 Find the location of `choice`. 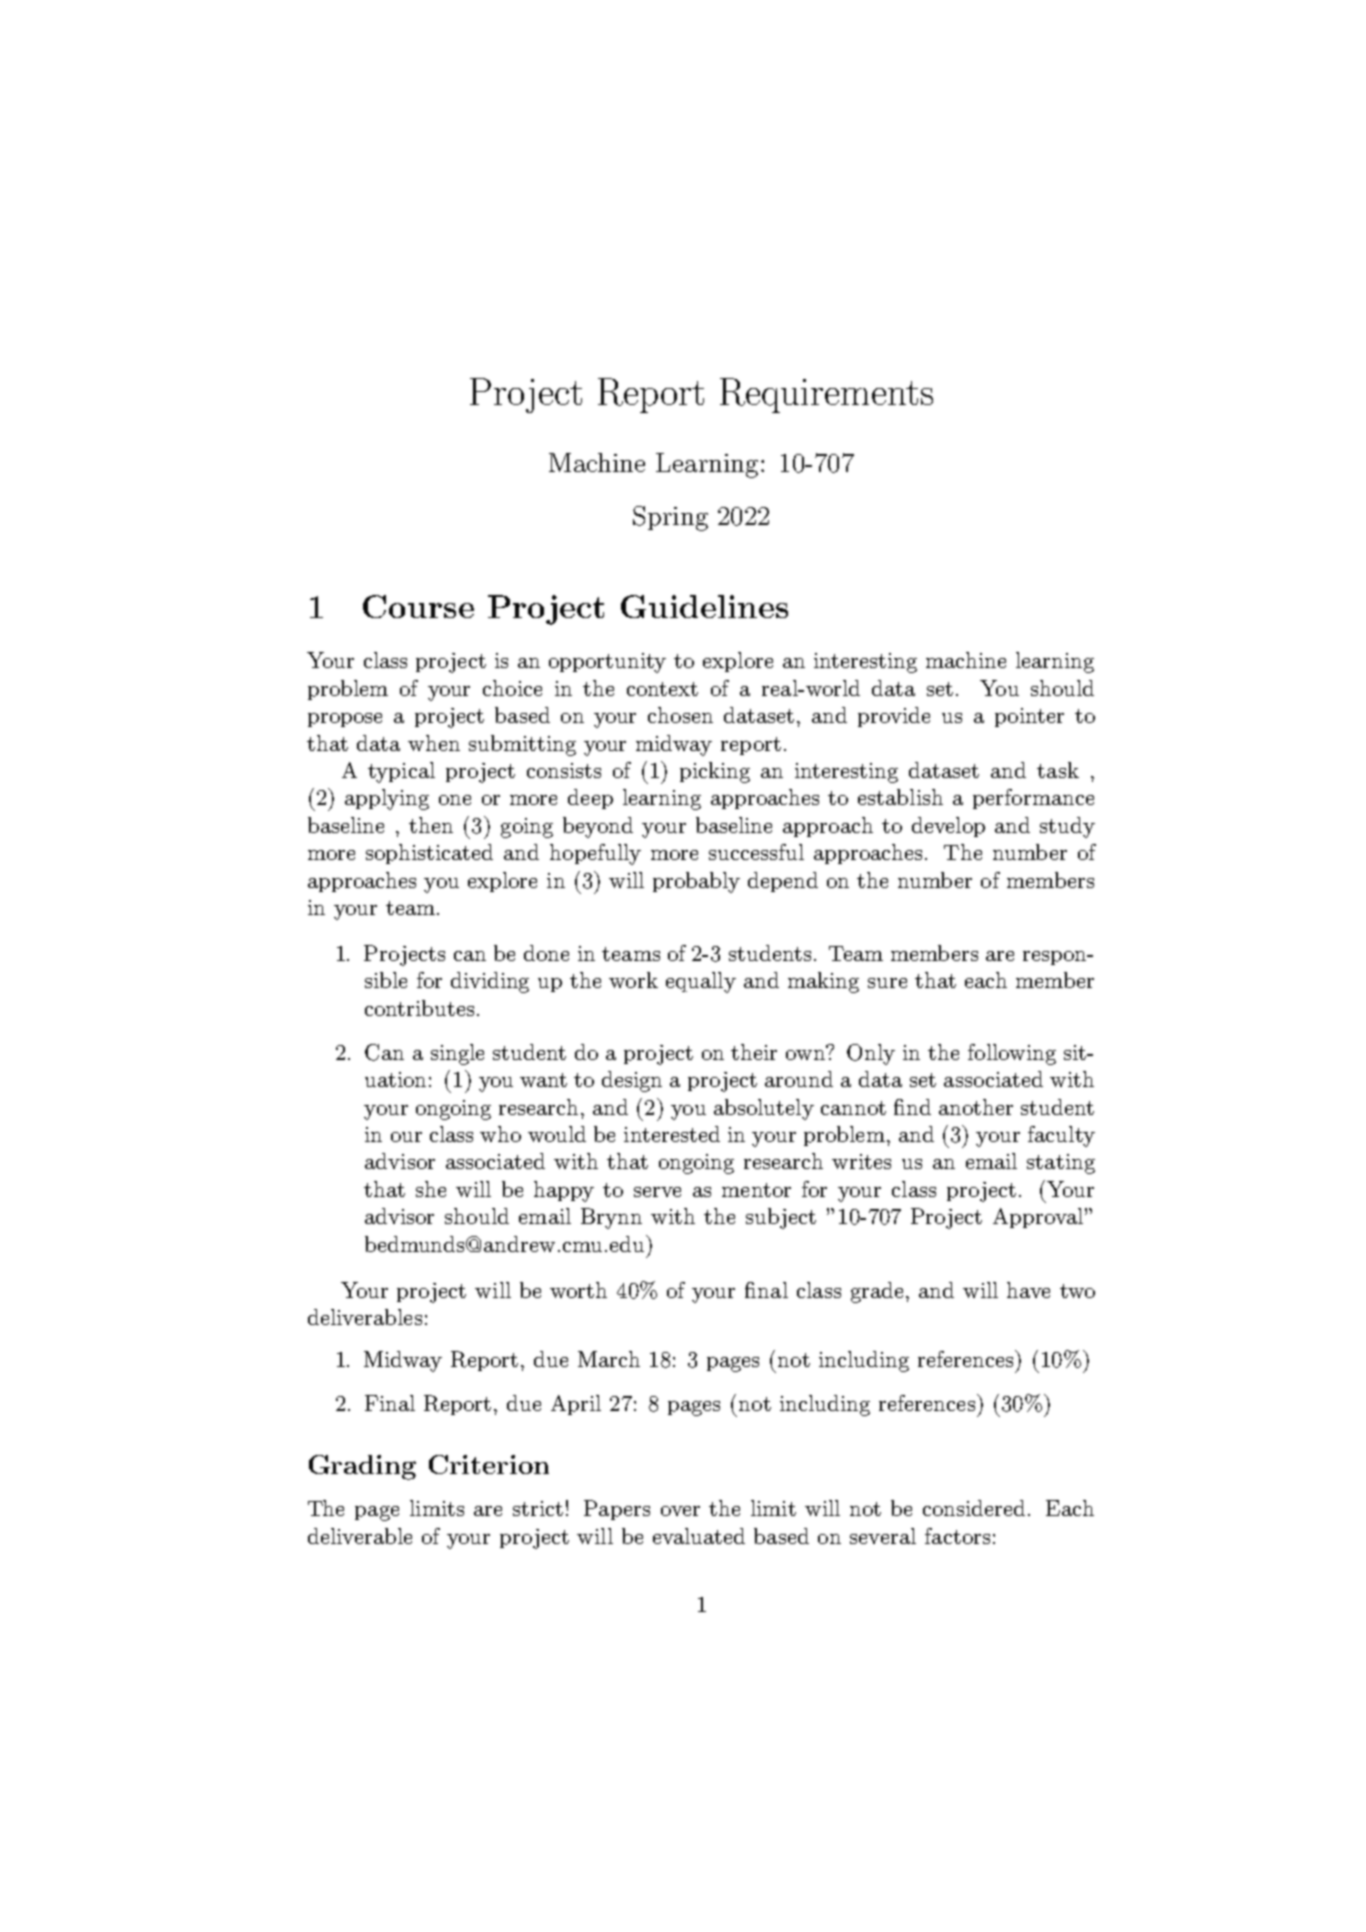

choice is located at coordinates (512, 688).
